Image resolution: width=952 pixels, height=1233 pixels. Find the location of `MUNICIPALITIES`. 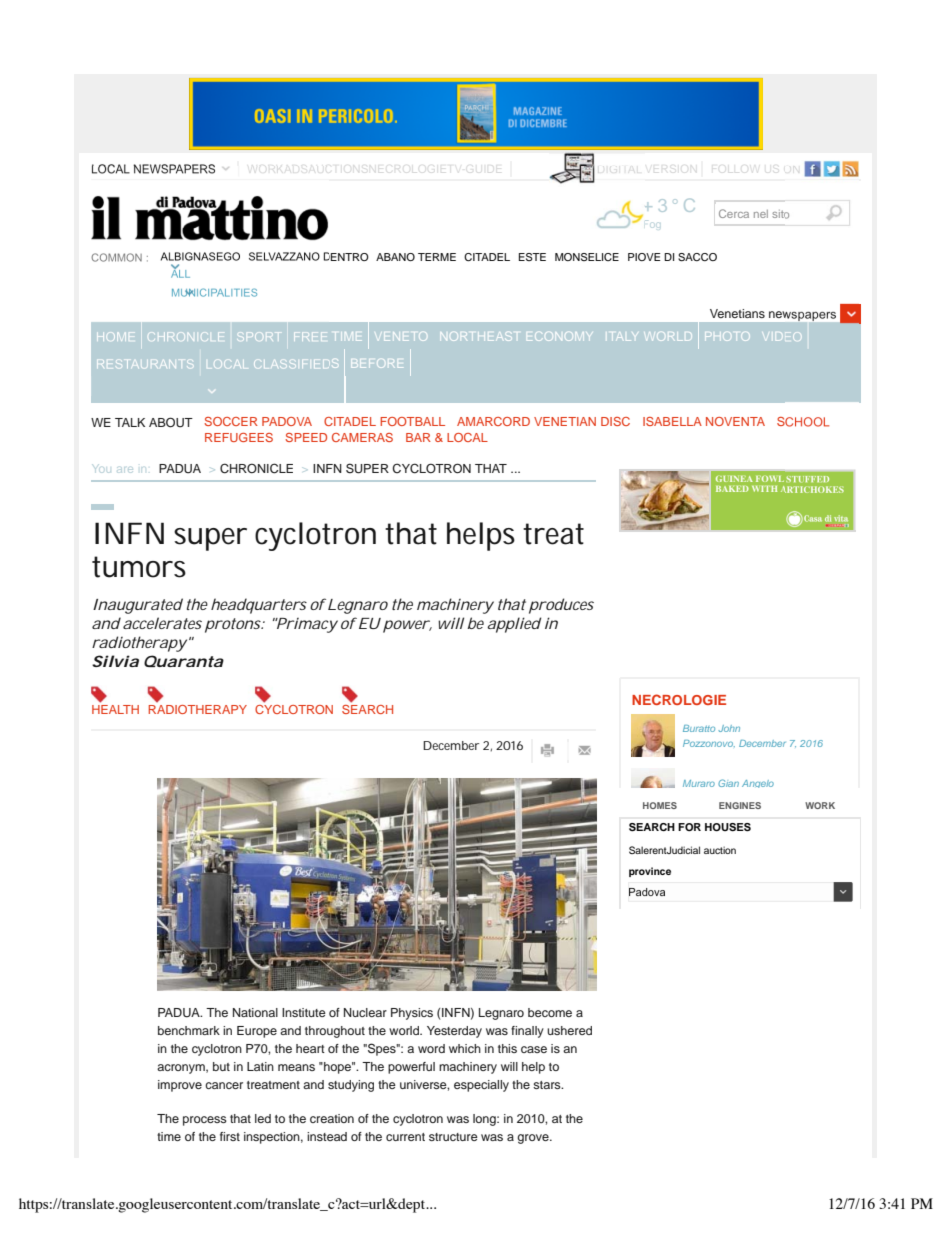

MUNICIPALITIES is located at coordinates (214, 292).
